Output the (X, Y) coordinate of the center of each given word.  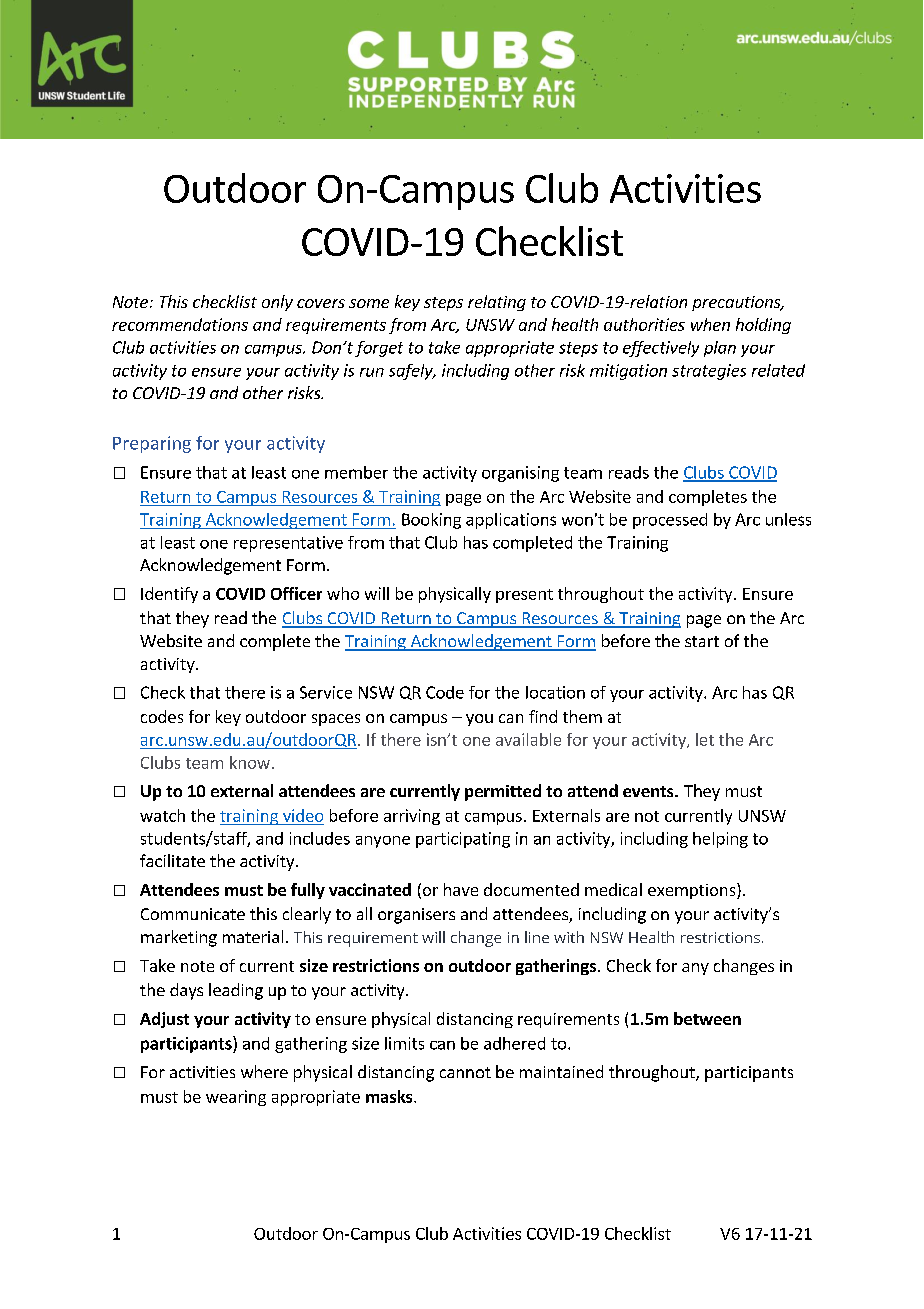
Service (326, 692)
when (710, 324)
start (702, 641)
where (264, 1071)
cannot (465, 1072)
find (543, 716)
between (707, 1018)
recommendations (180, 324)
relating (497, 303)
